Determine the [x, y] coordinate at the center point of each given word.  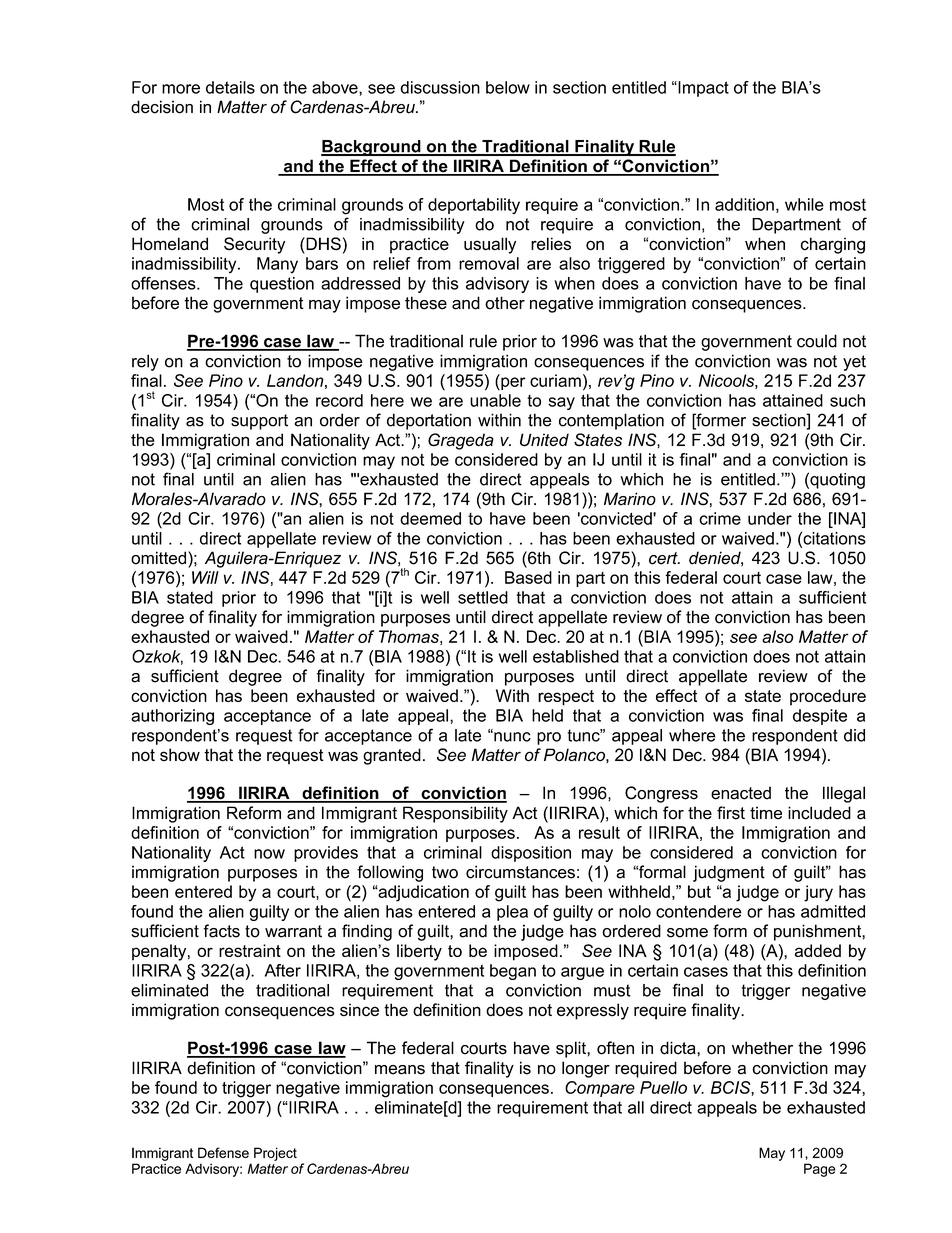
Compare [600, 1089]
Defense [223, 1152]
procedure [828, 697]
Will [205, 577]
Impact [702, 89]
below [508, 87]
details [230, 87]
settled [483, 597]
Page [819, 1170]
